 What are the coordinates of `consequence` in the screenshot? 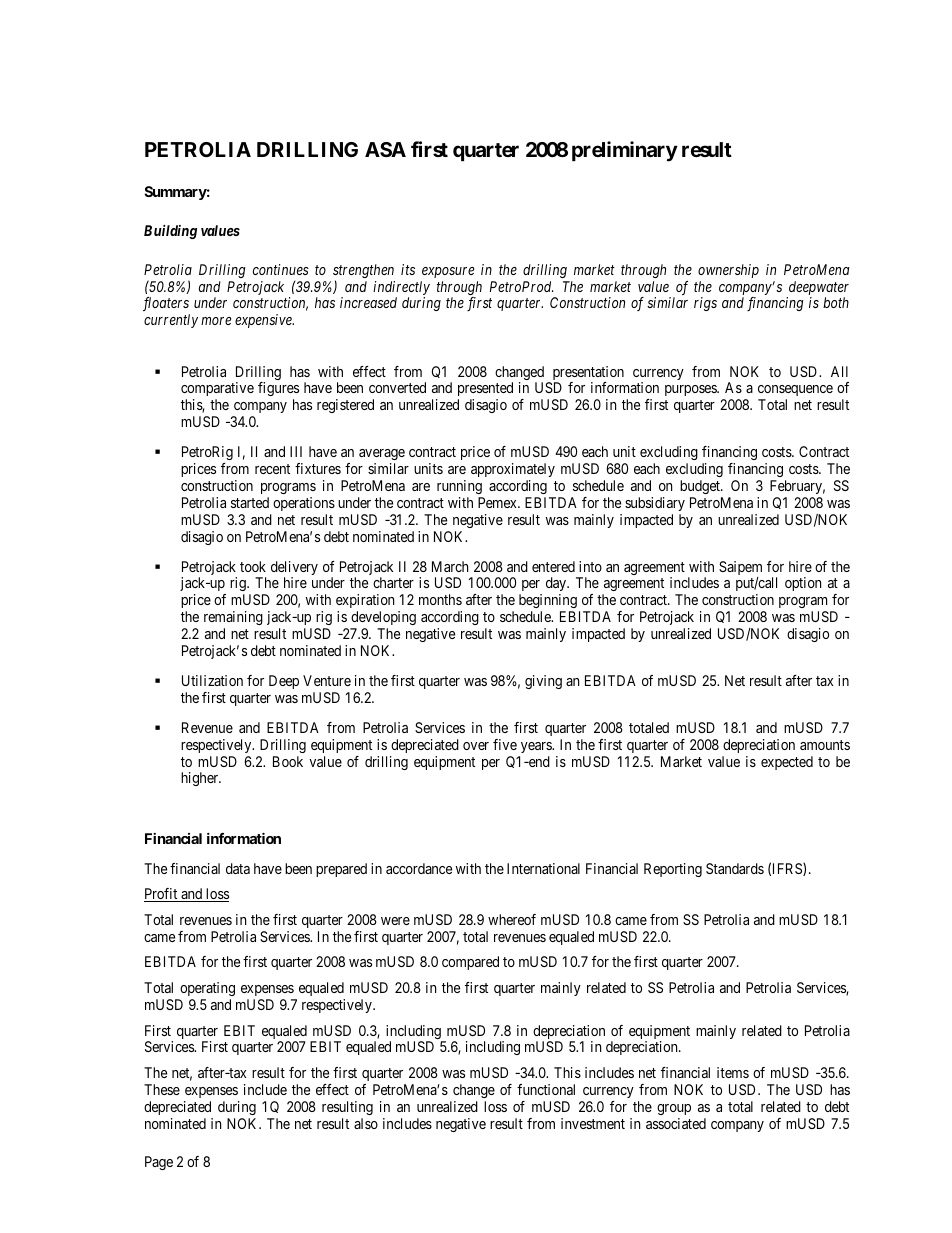 It's located at (795, 392).
